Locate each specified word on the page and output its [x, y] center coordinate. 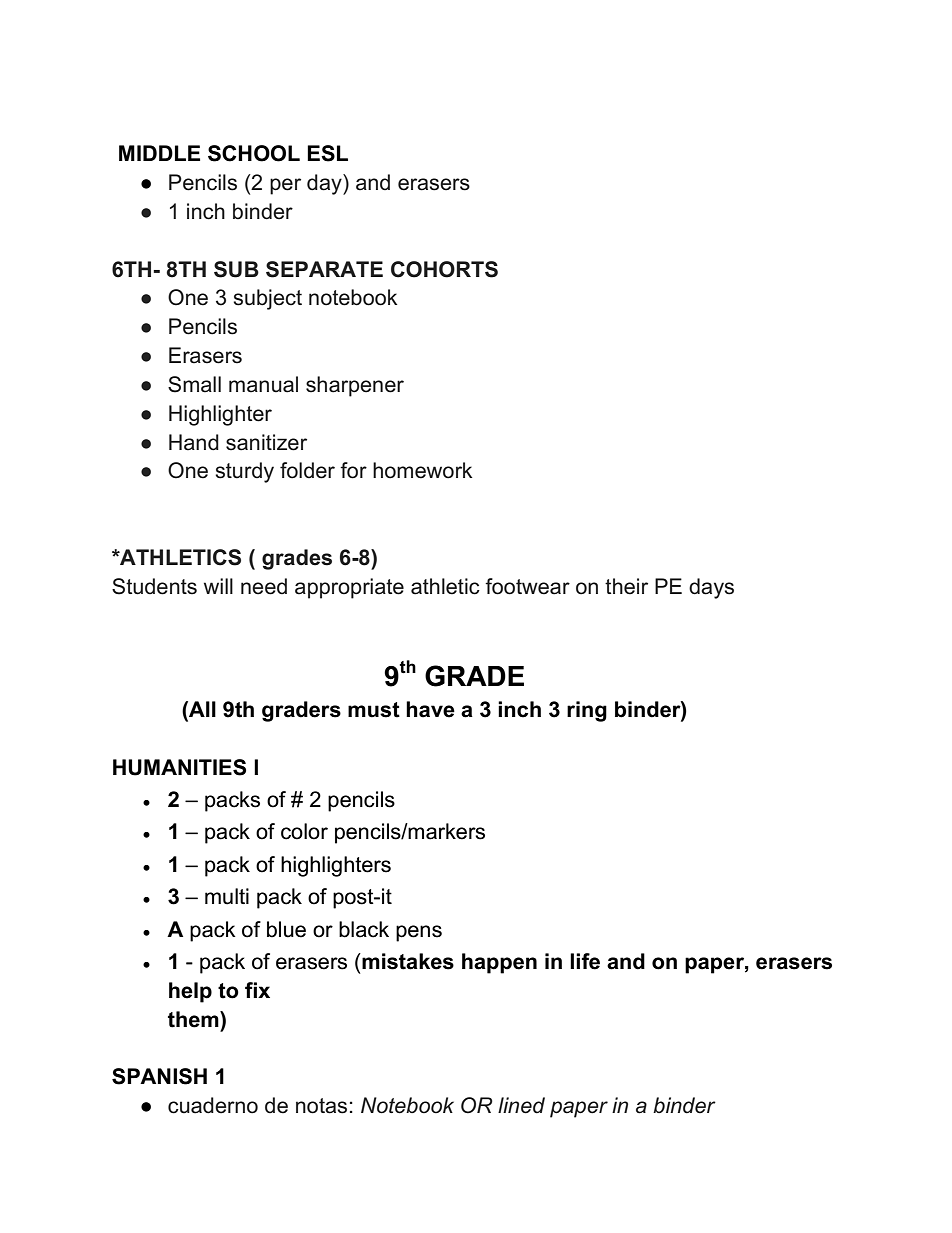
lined [521, 1105]
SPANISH [159, 1076]
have [430, 709]
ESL [327, 153]
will [218, 586]
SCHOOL [254, 153]
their [626, 586]
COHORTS [444, 269]
